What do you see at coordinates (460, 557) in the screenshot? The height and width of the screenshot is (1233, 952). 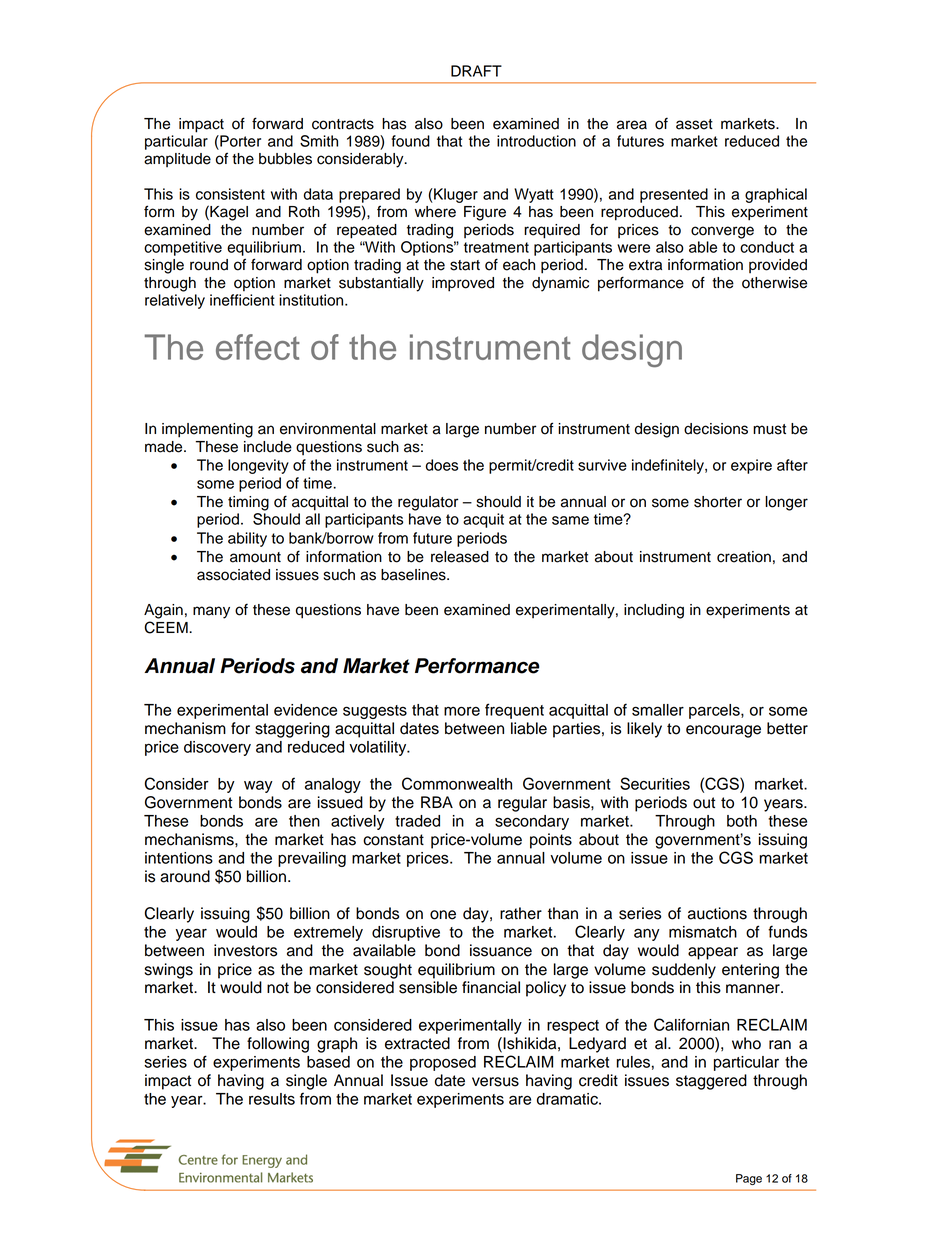 I see `released` at bounding box center [460, 557].
